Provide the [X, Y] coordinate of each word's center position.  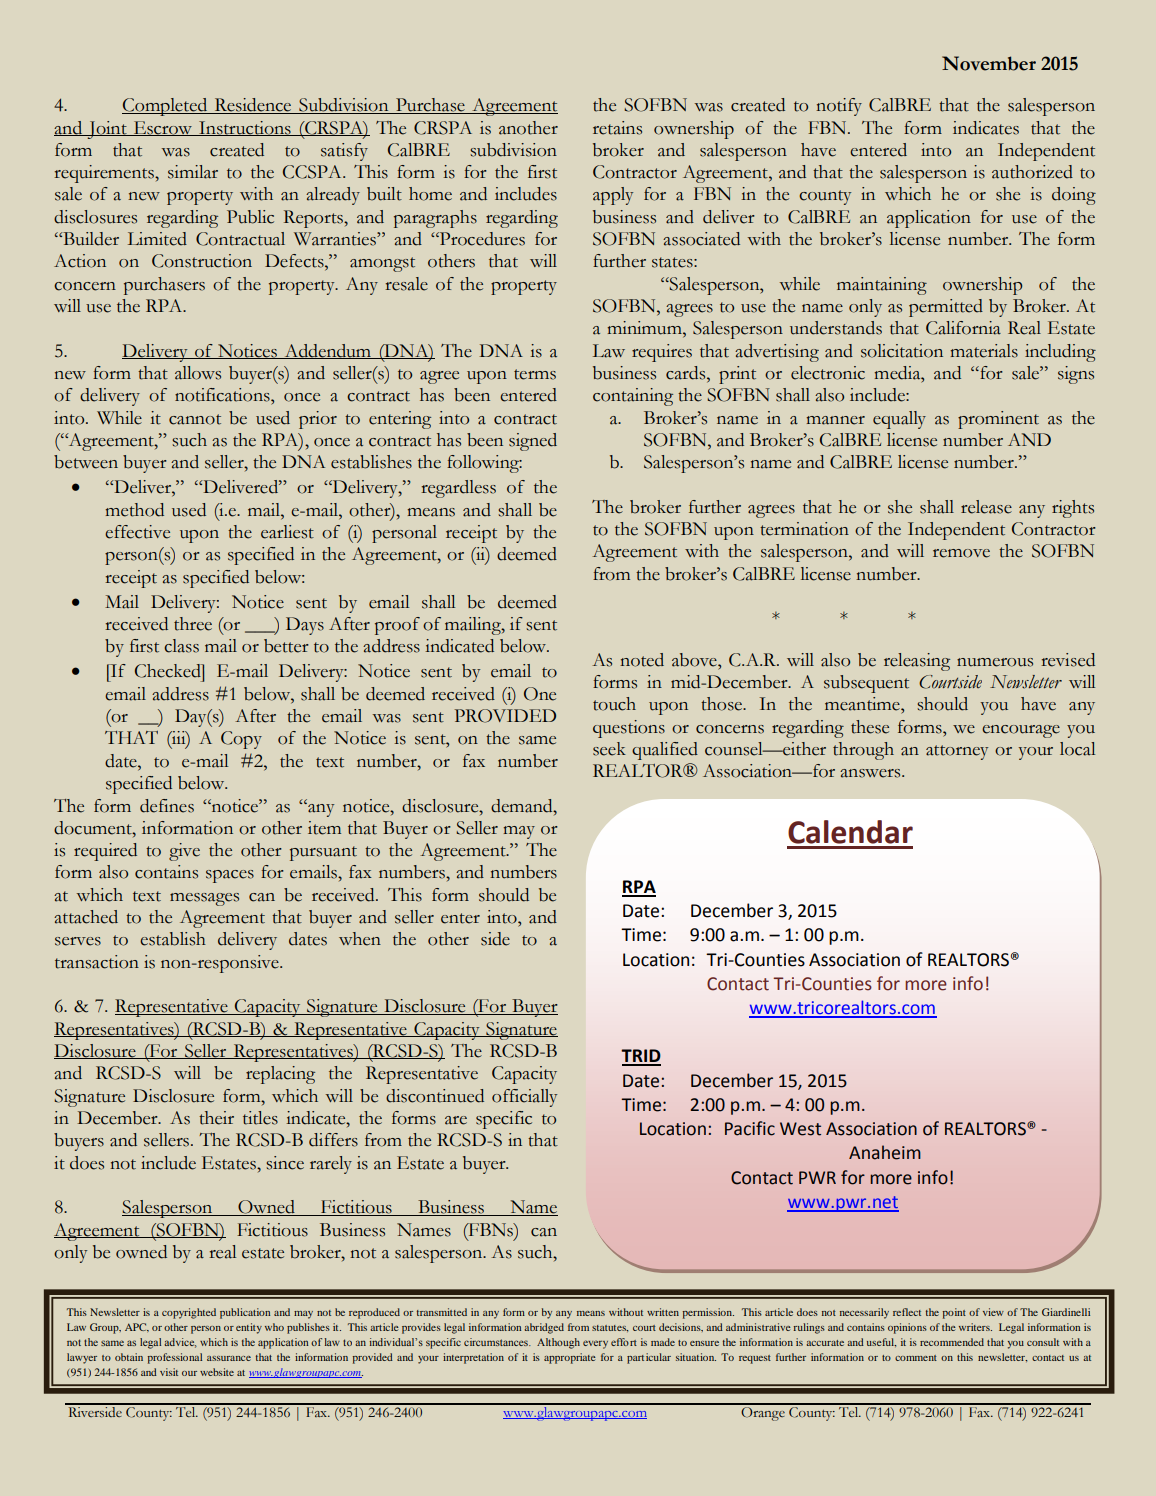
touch [614, 704]
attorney [957, 752]
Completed [166, 107]
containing [633, 397]
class [181, 646]
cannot [195, 419]
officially [524, 1098]
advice [180, 1343]
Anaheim [885, 1152]
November [989, 63]
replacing [280, 1075]
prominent [998, 420]
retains [617, 128]
